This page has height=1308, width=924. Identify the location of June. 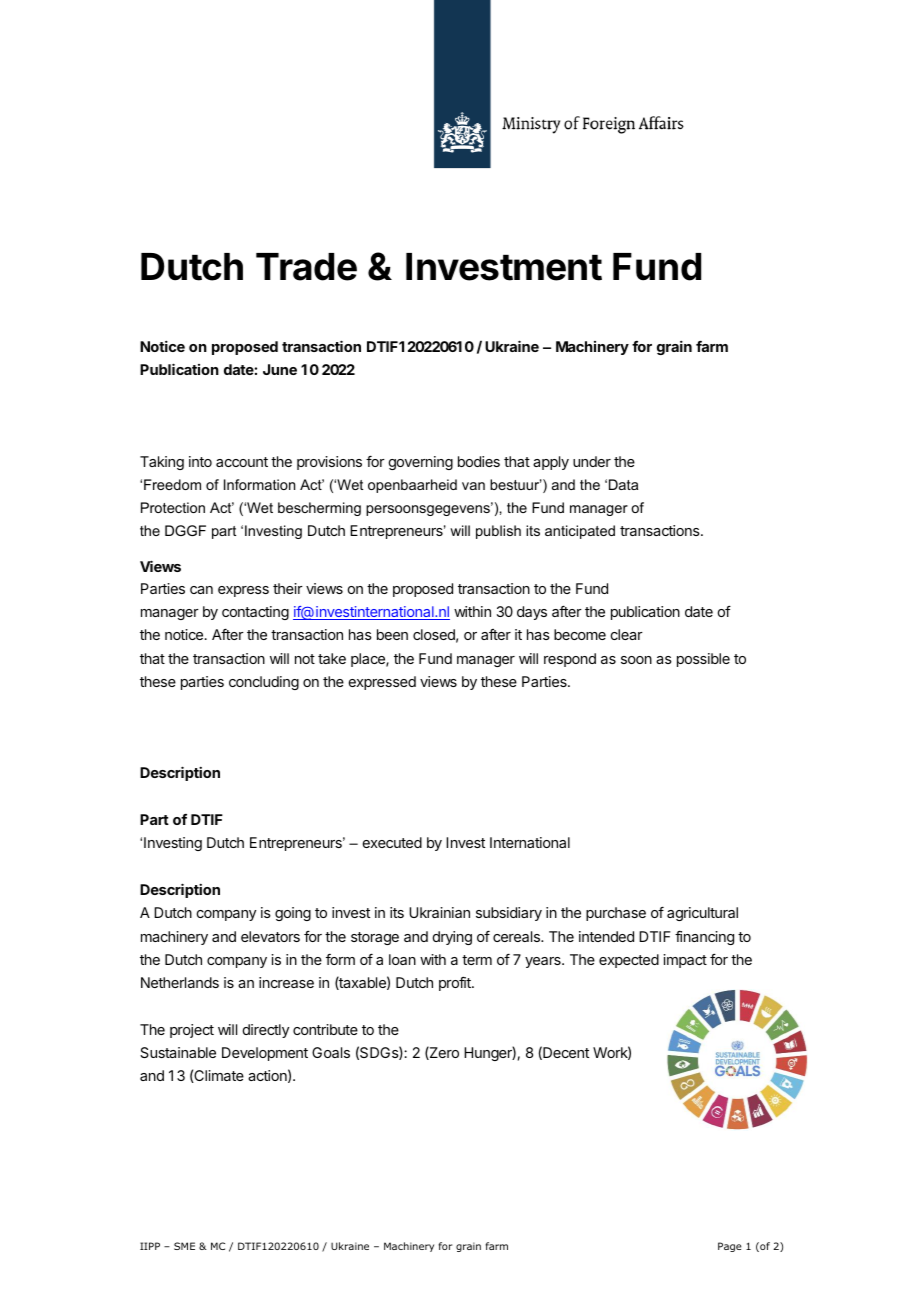
(280, 369).
